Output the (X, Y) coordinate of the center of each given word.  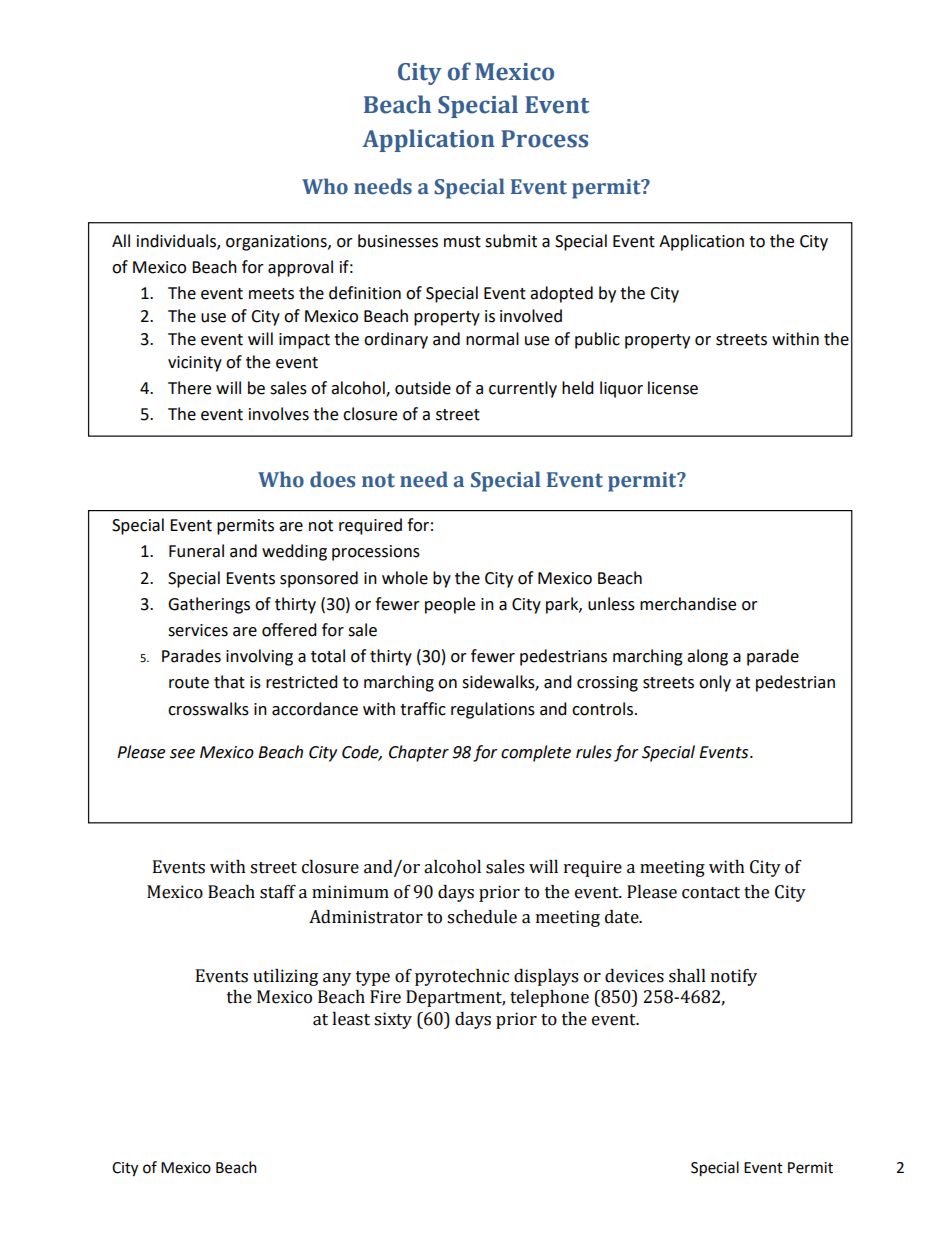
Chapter (419, 753)
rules (594, 752)
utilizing (285, 977)
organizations (277, 243)
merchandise (688, 604)
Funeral (196, 551)
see (182, 754)
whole (405, 578)
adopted (561, 294)
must (462, 242)
